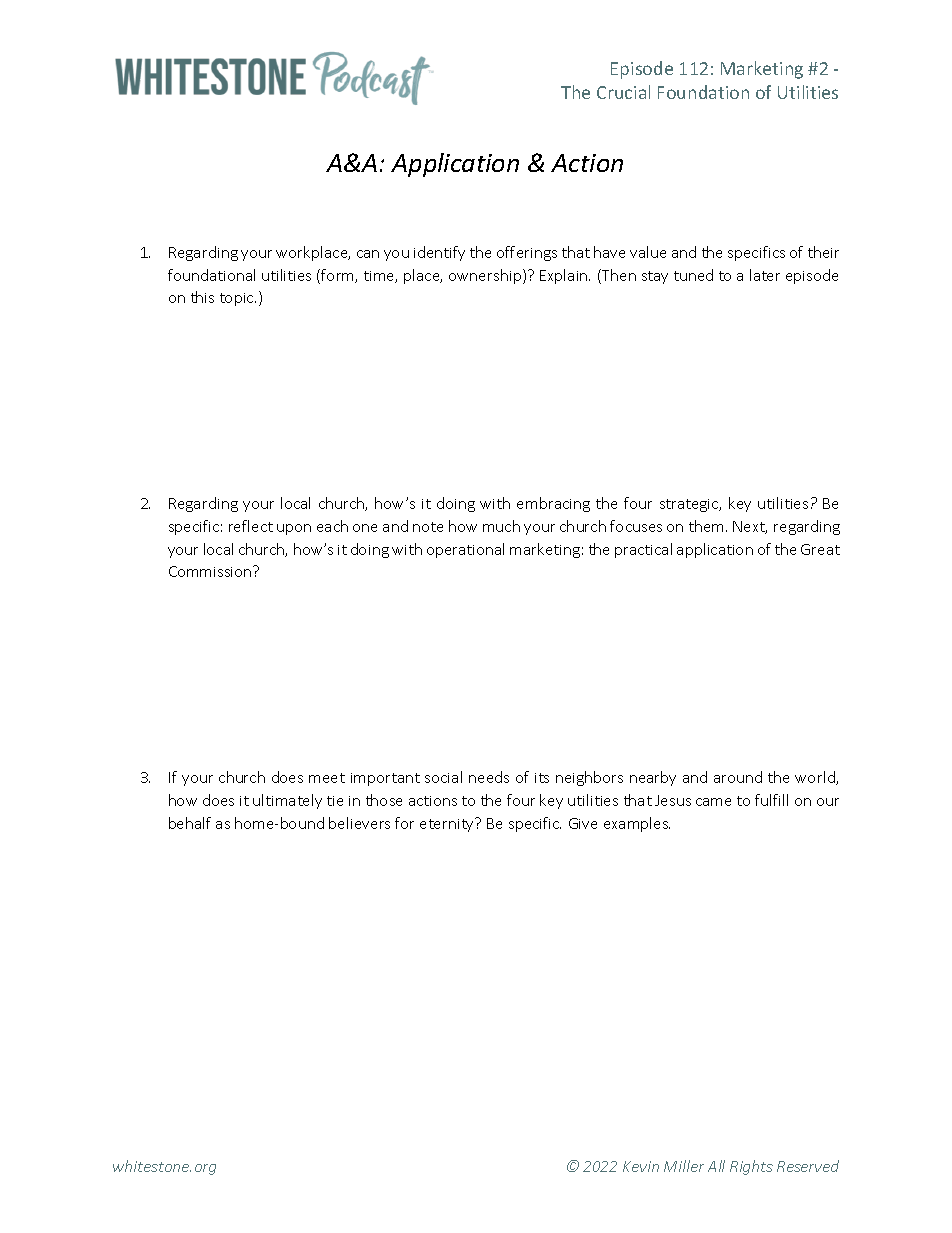  I want to click on Commission, so click(211, 571).
